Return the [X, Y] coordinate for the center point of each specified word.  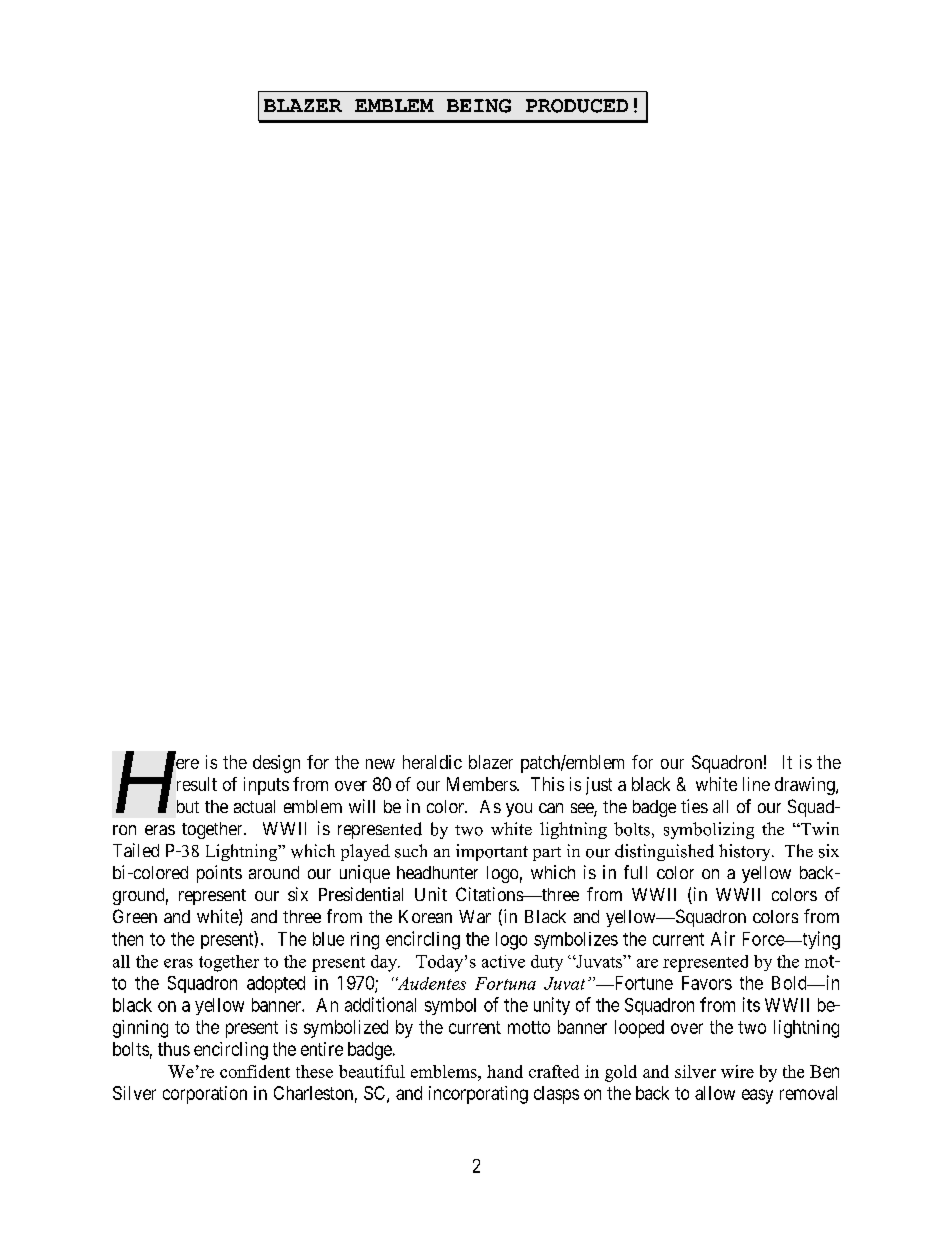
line [756, 784]
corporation [205, 1095]
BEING [479, 106]
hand [505, 1071]
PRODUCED [577, 106]
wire [737, 1071]
